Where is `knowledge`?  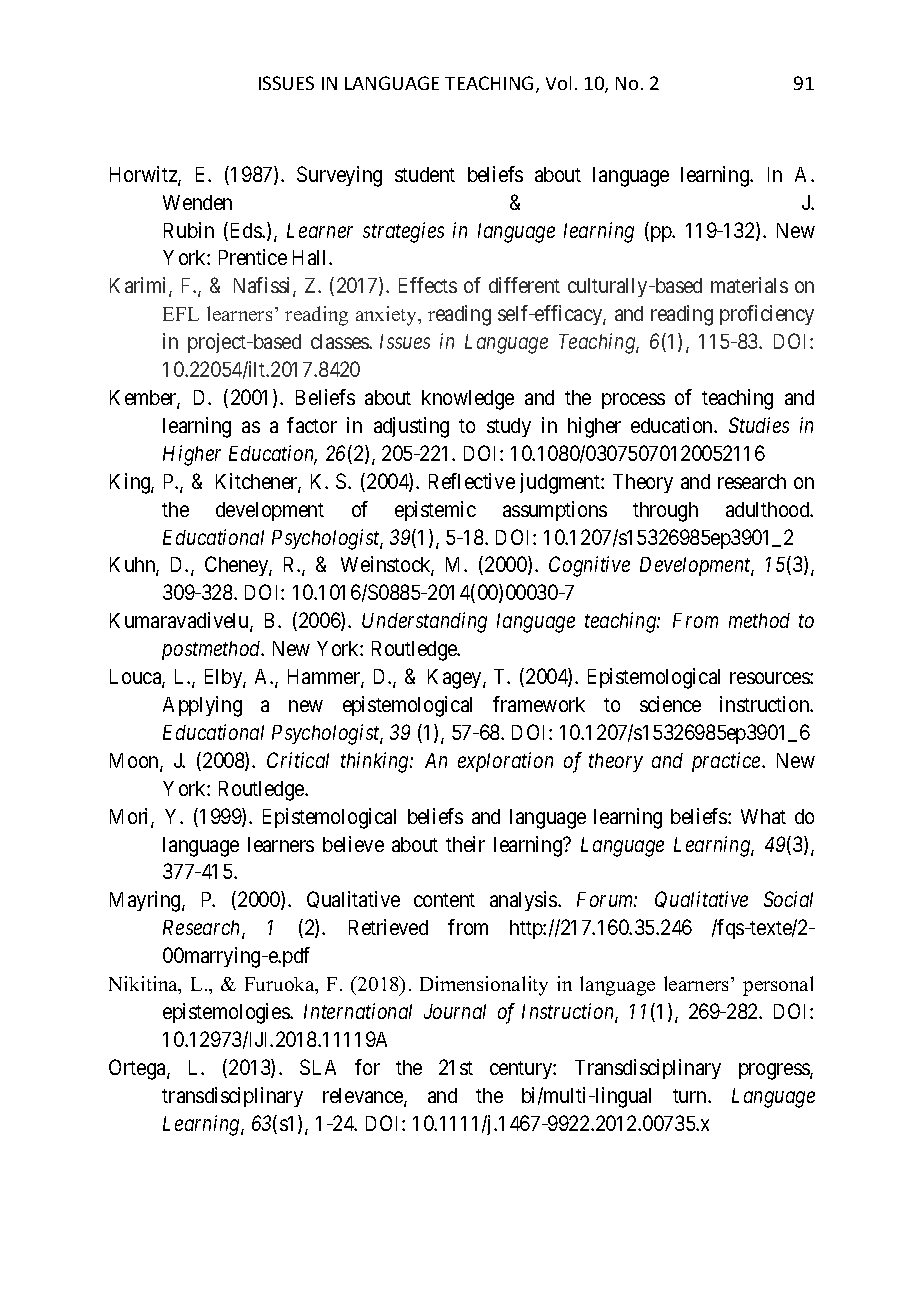
knowledge is located at coordinates (468, 400).
